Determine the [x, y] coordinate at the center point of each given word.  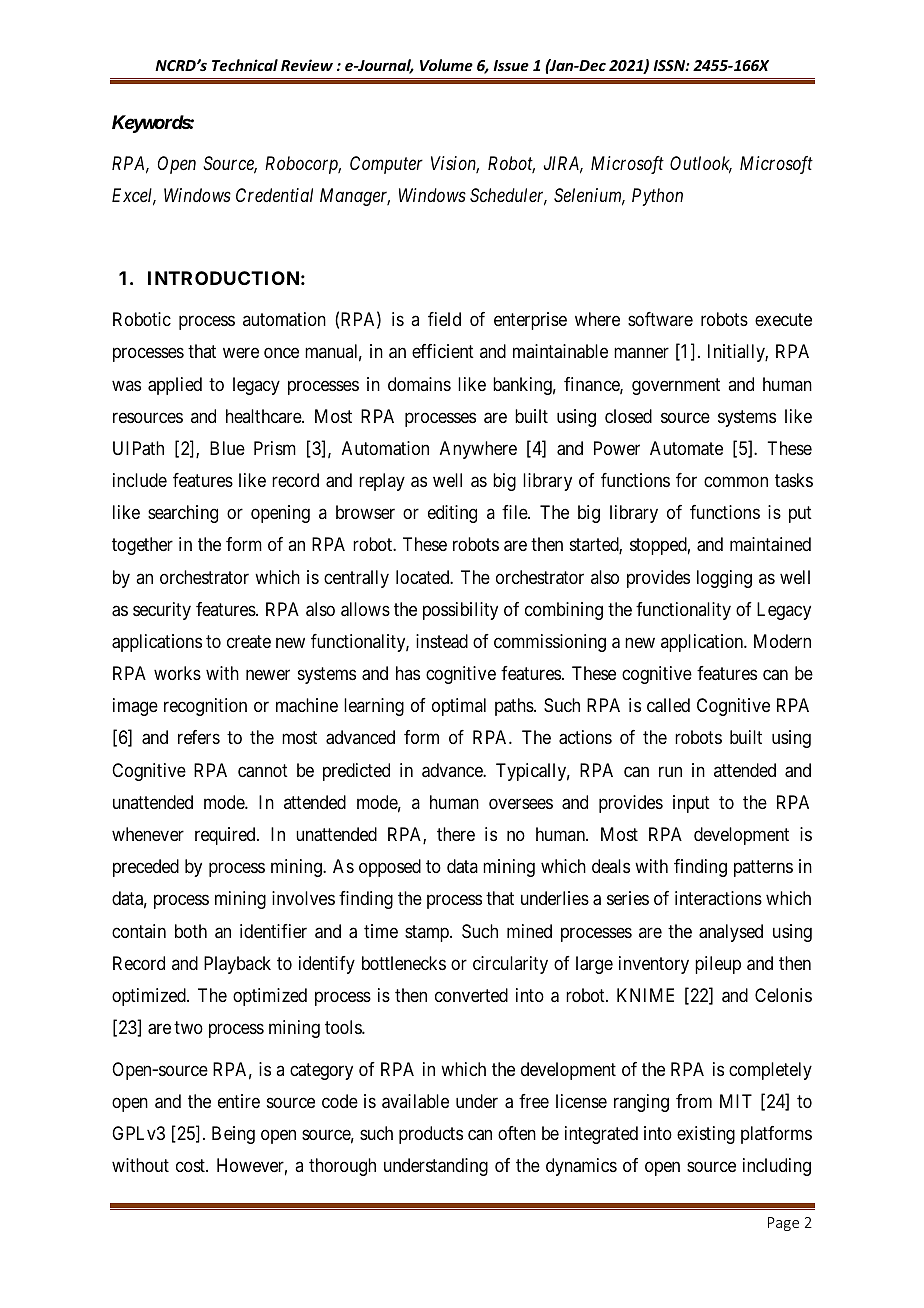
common [736, 481]
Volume [446, 65]
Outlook [701, 164]
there [456, 834]
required [226, 836]
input [691, 804]
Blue [227, 448]
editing [452, 514]
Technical [245, 65]
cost [191, 1165]
